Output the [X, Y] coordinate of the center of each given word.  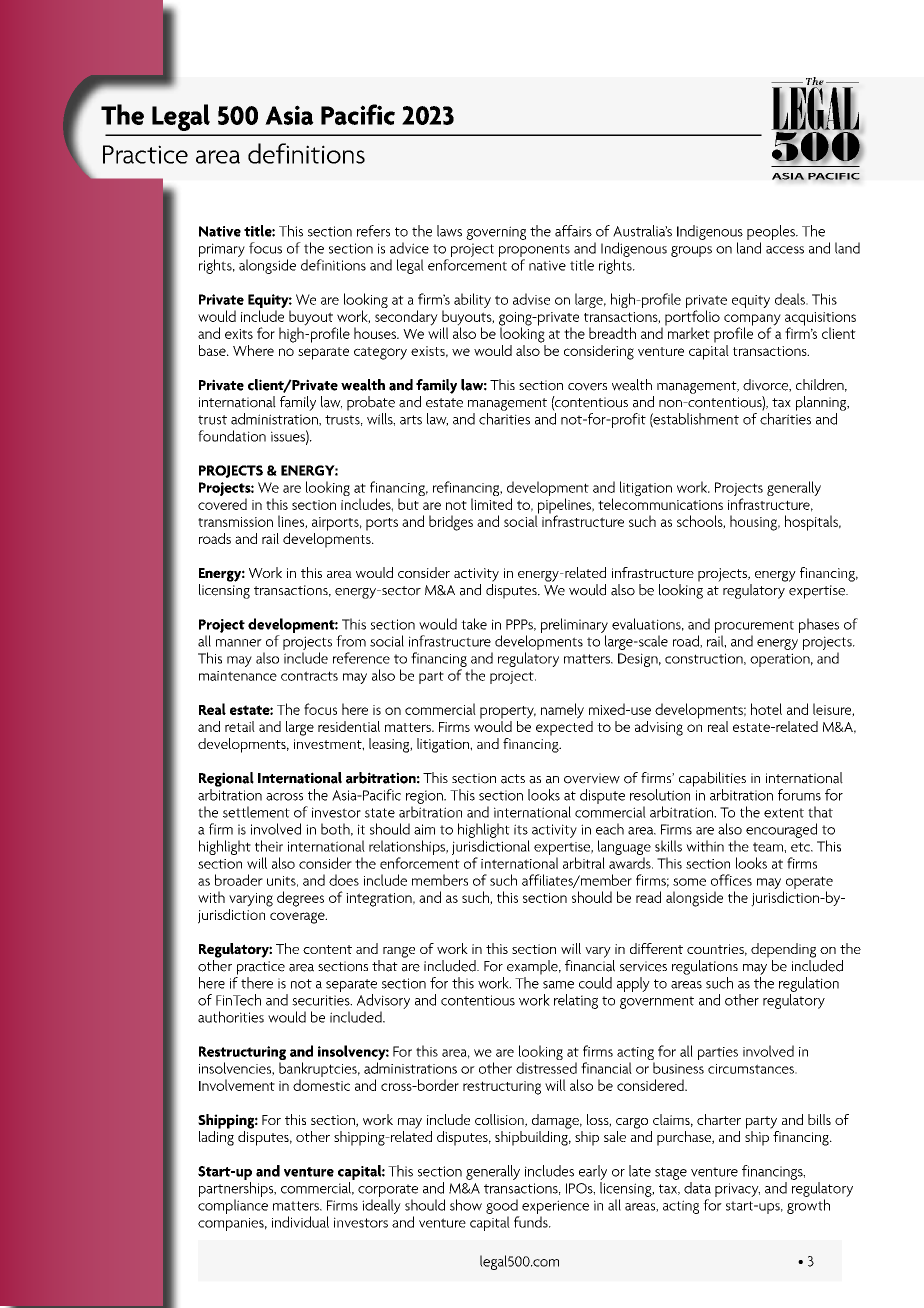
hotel [766, 709]
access [785, 250]
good [502, 1206]
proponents [534, 250]
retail [240, 726]
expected [564, 727]
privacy [737, 1190]
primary [222, 250]
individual [300, 1222]
